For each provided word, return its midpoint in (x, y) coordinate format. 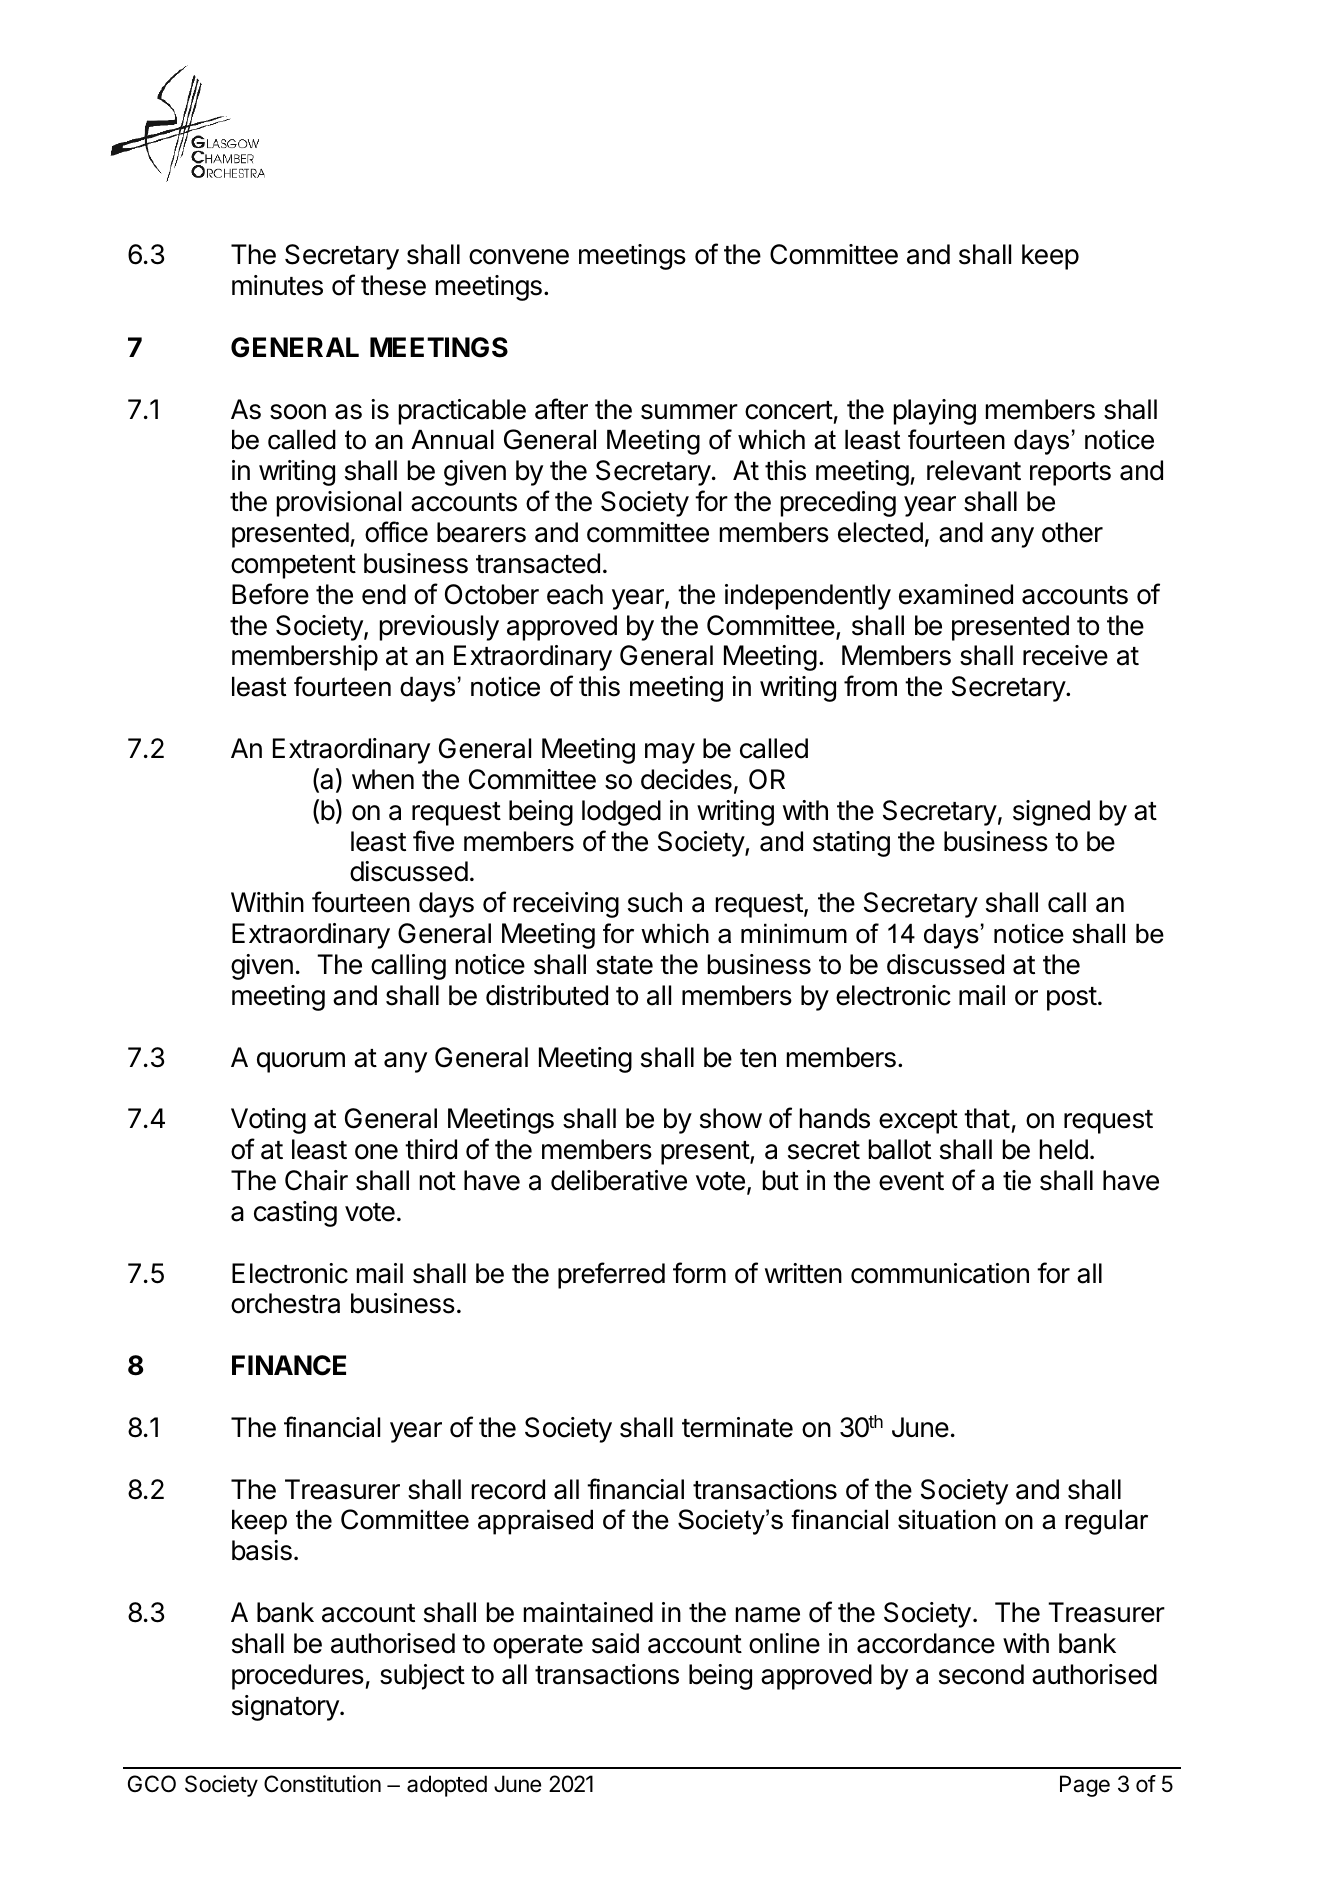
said (615, 1643)
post (1072, 999)
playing (935, 412)
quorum (301, 1062)
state (624, 965)
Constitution (322, 1784)
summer (689, 412)
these (393, 285)
